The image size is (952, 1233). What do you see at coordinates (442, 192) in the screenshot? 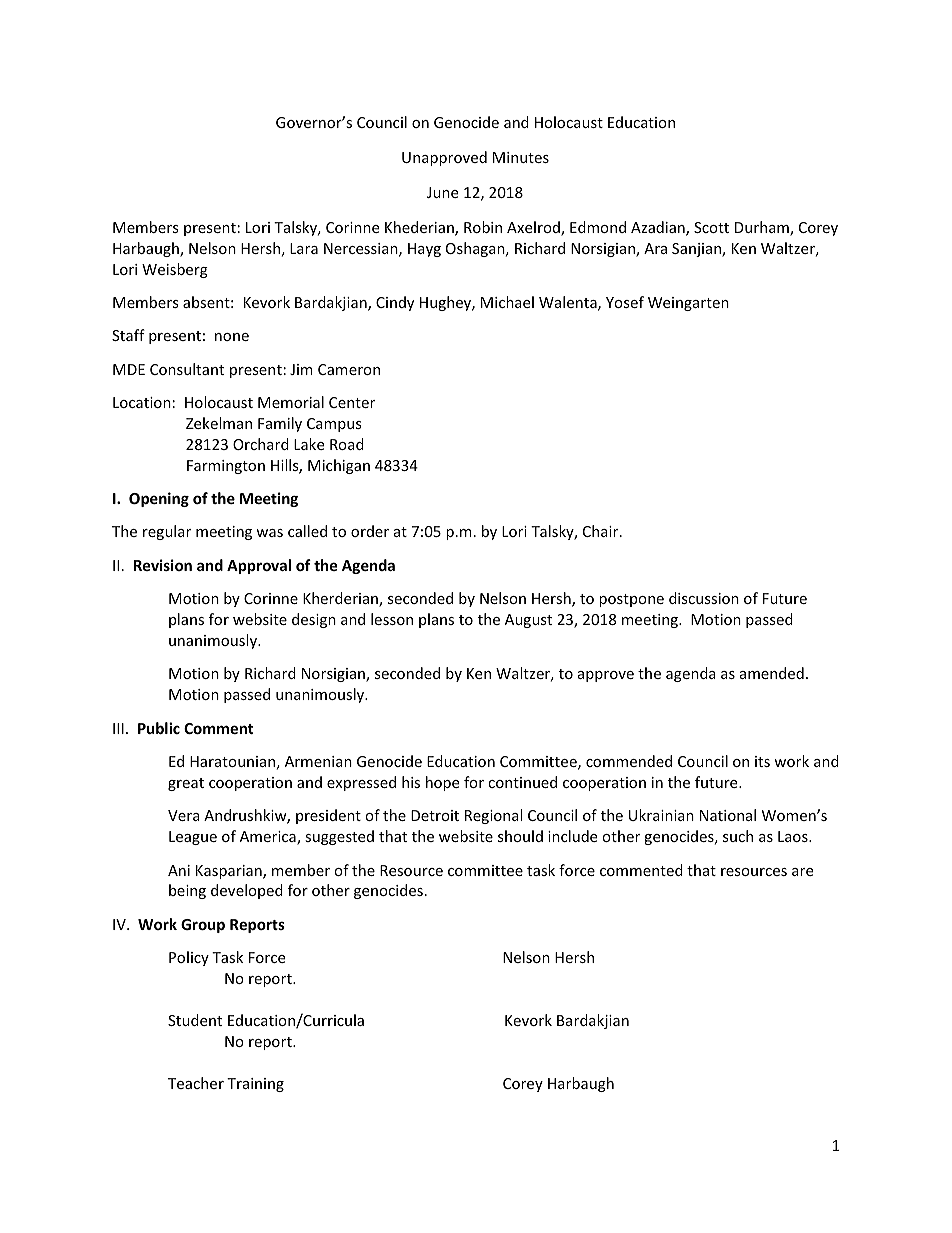
I see `June` at bounding box center [442, 192].
